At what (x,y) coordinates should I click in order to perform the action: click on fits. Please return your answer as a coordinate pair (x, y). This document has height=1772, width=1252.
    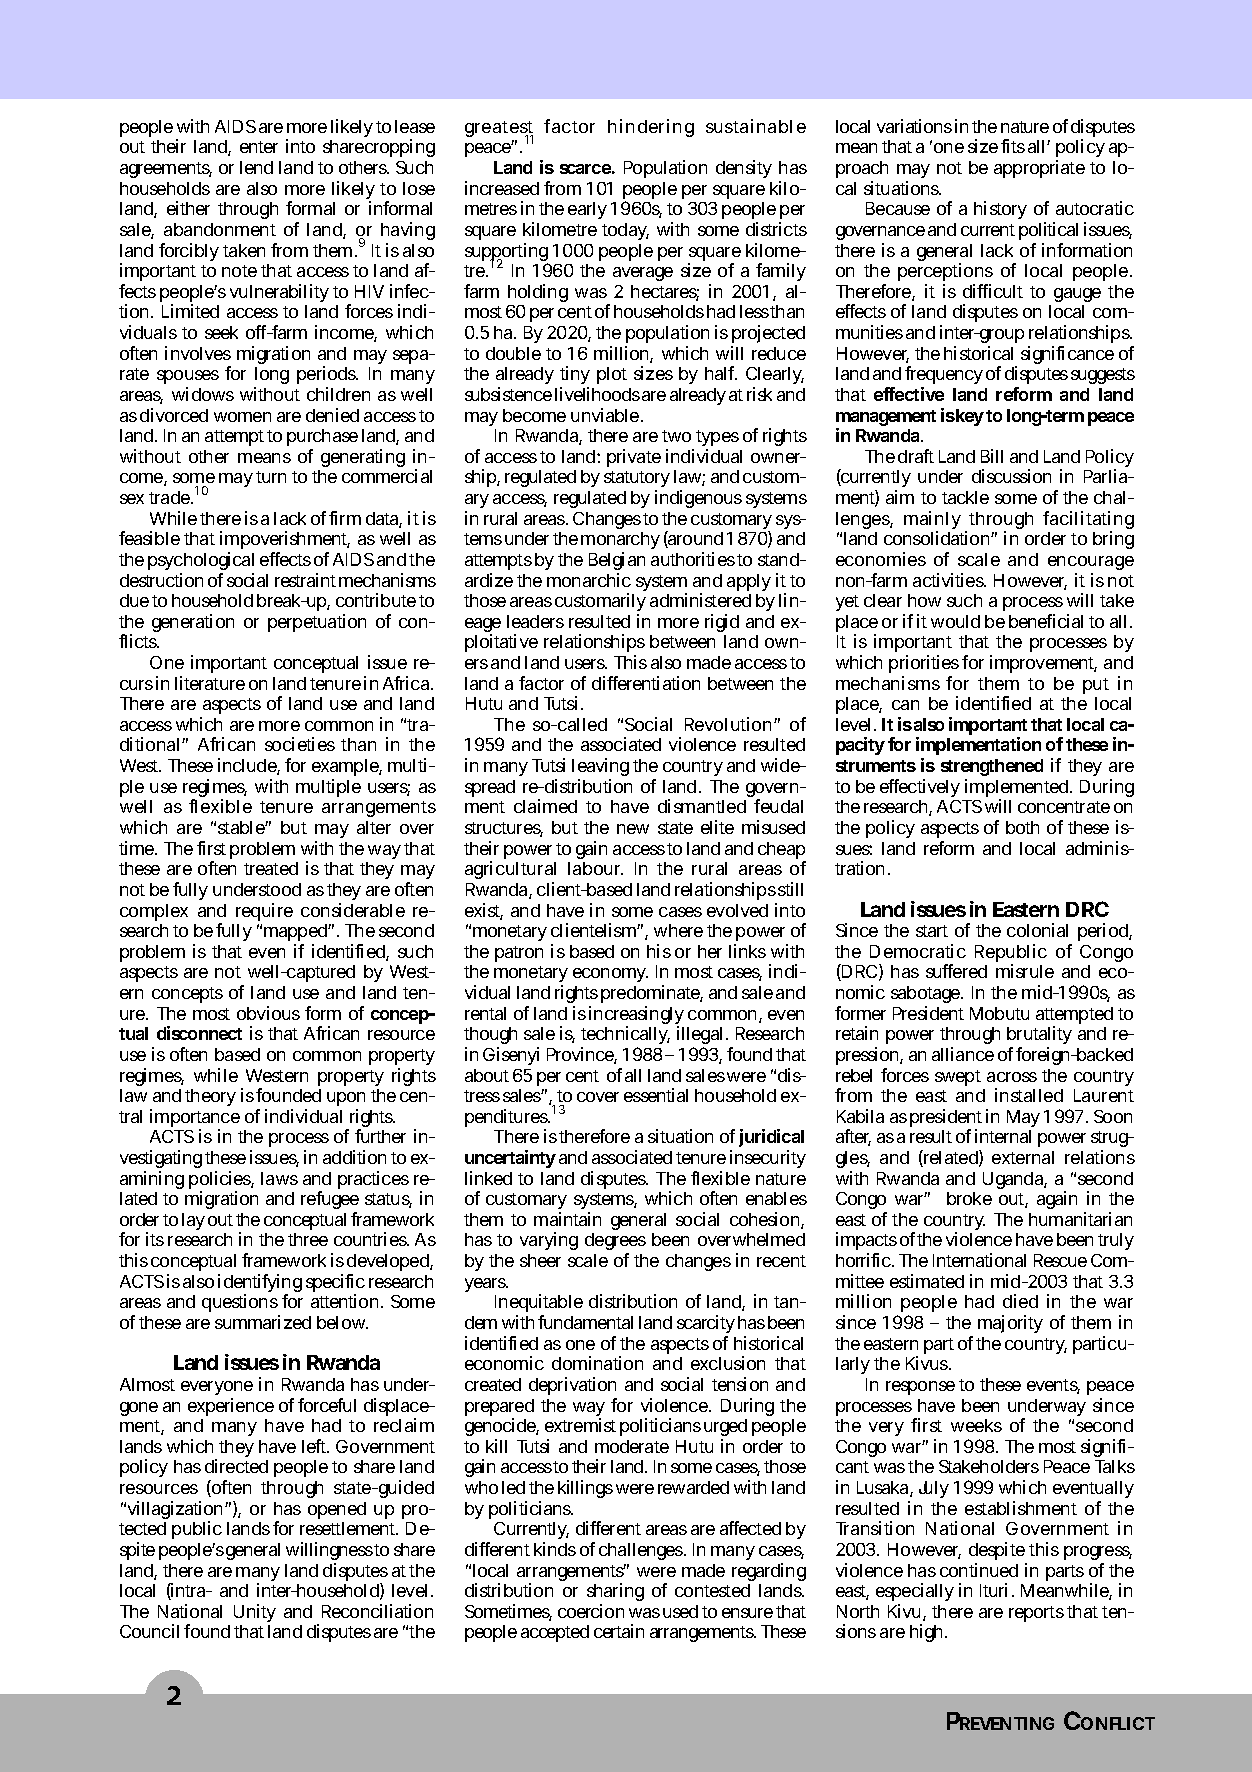
    Looking at the image, I should click on (1013, 146).
